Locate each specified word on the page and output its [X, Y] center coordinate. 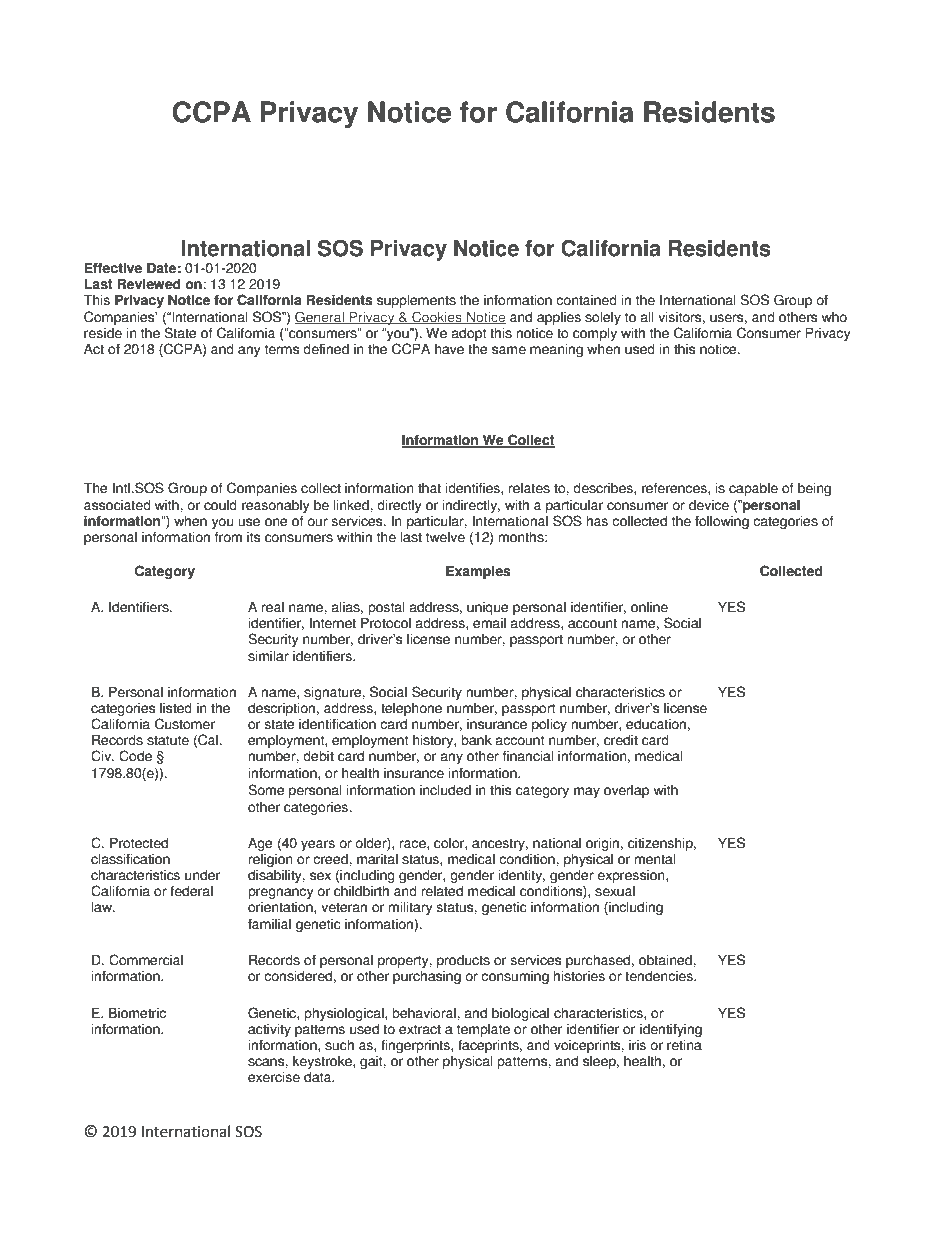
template [483, 1030]
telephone [411, 711]
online [649, 607]
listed [176, 708]
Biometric [137, 1013]
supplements [416, 301]
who [834, 317]
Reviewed [149, 284]
